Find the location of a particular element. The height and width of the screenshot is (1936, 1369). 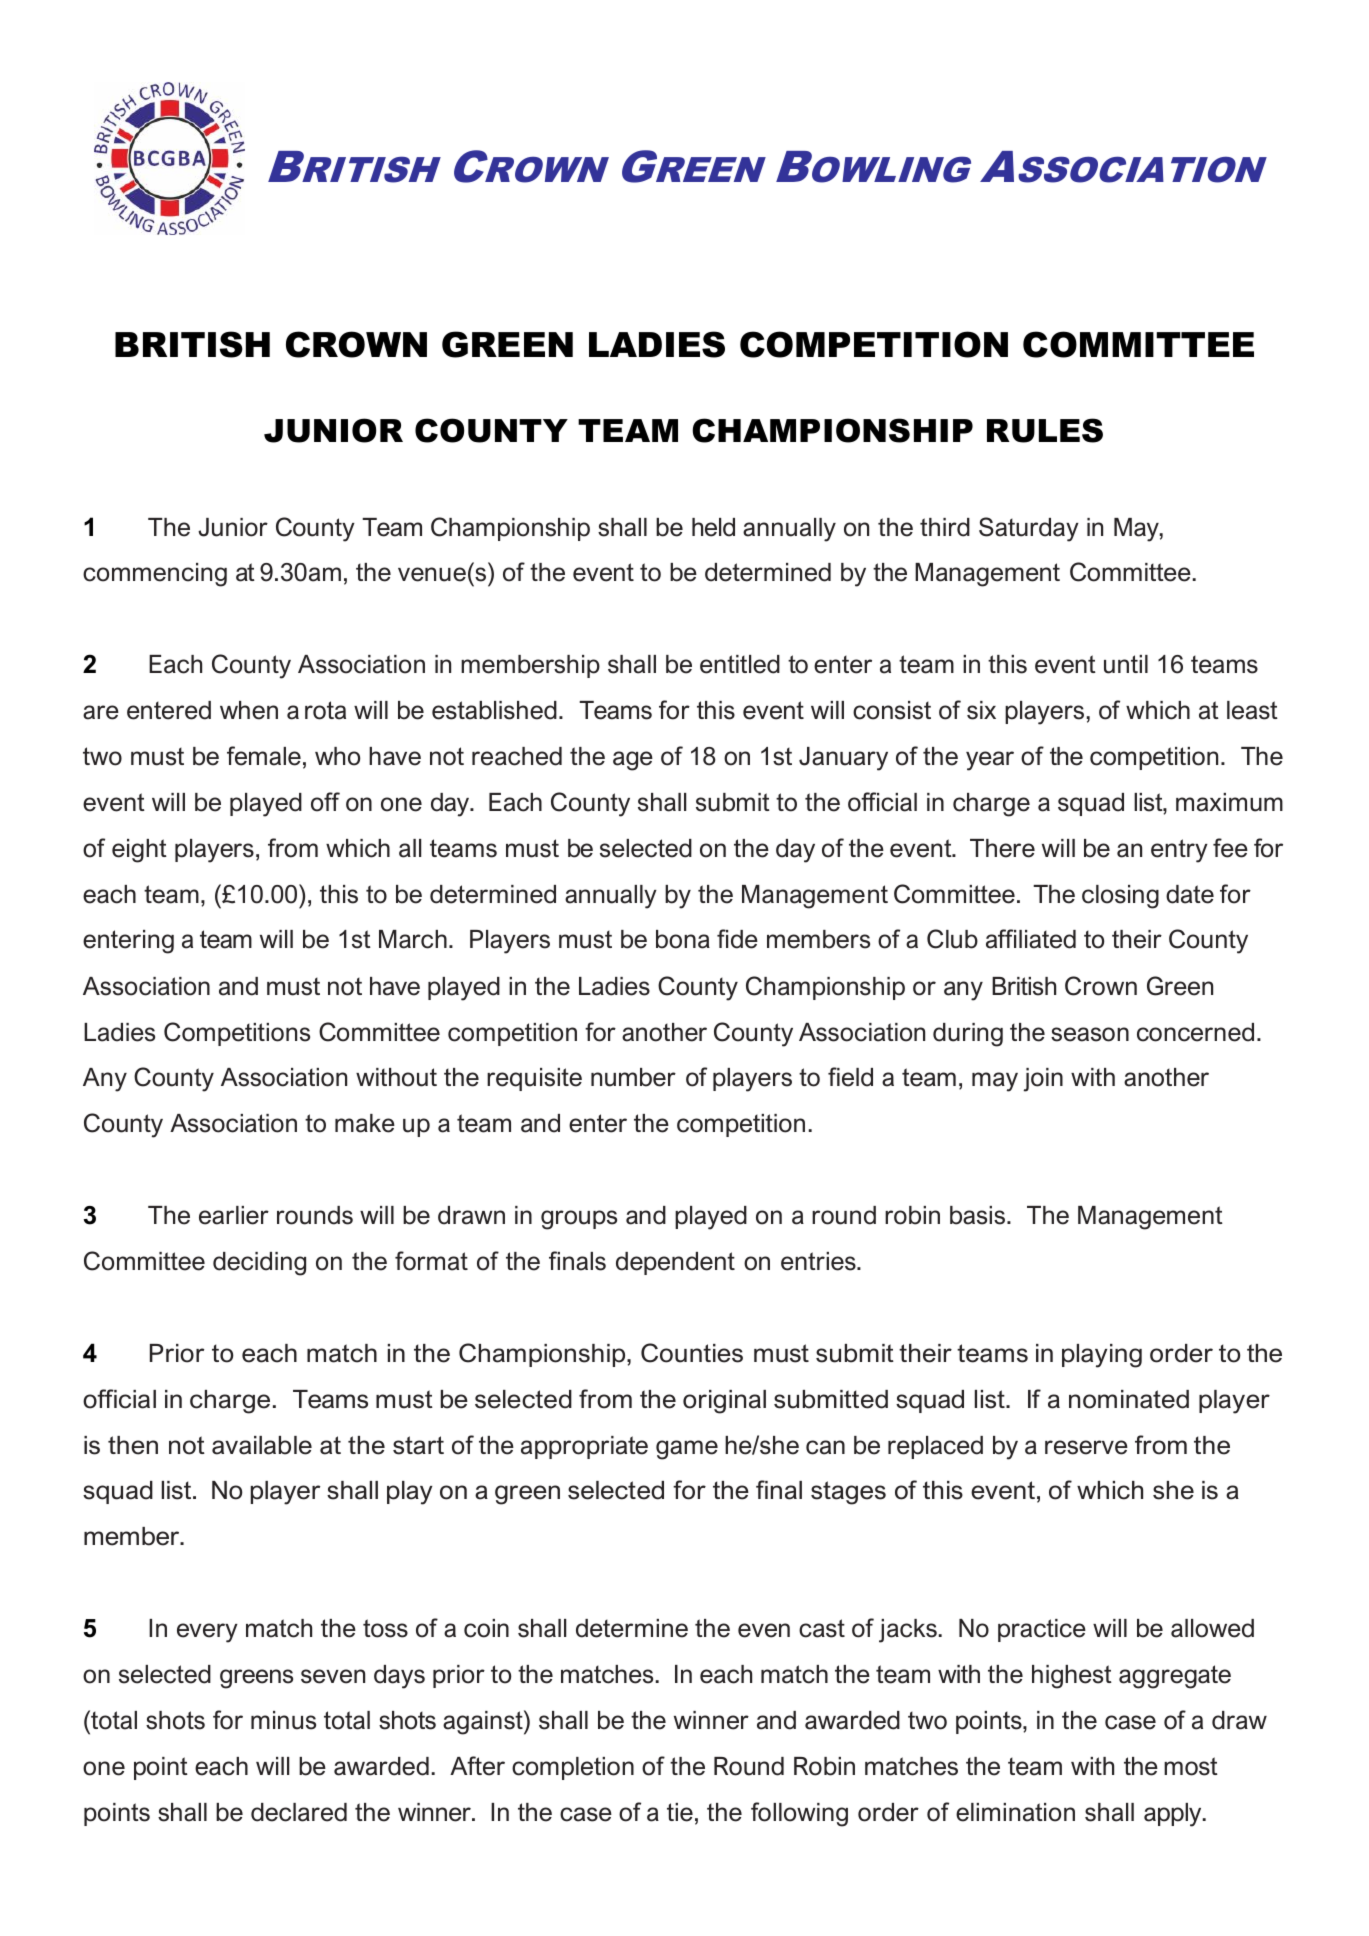

closing is located at coordinates (1120, 897).
